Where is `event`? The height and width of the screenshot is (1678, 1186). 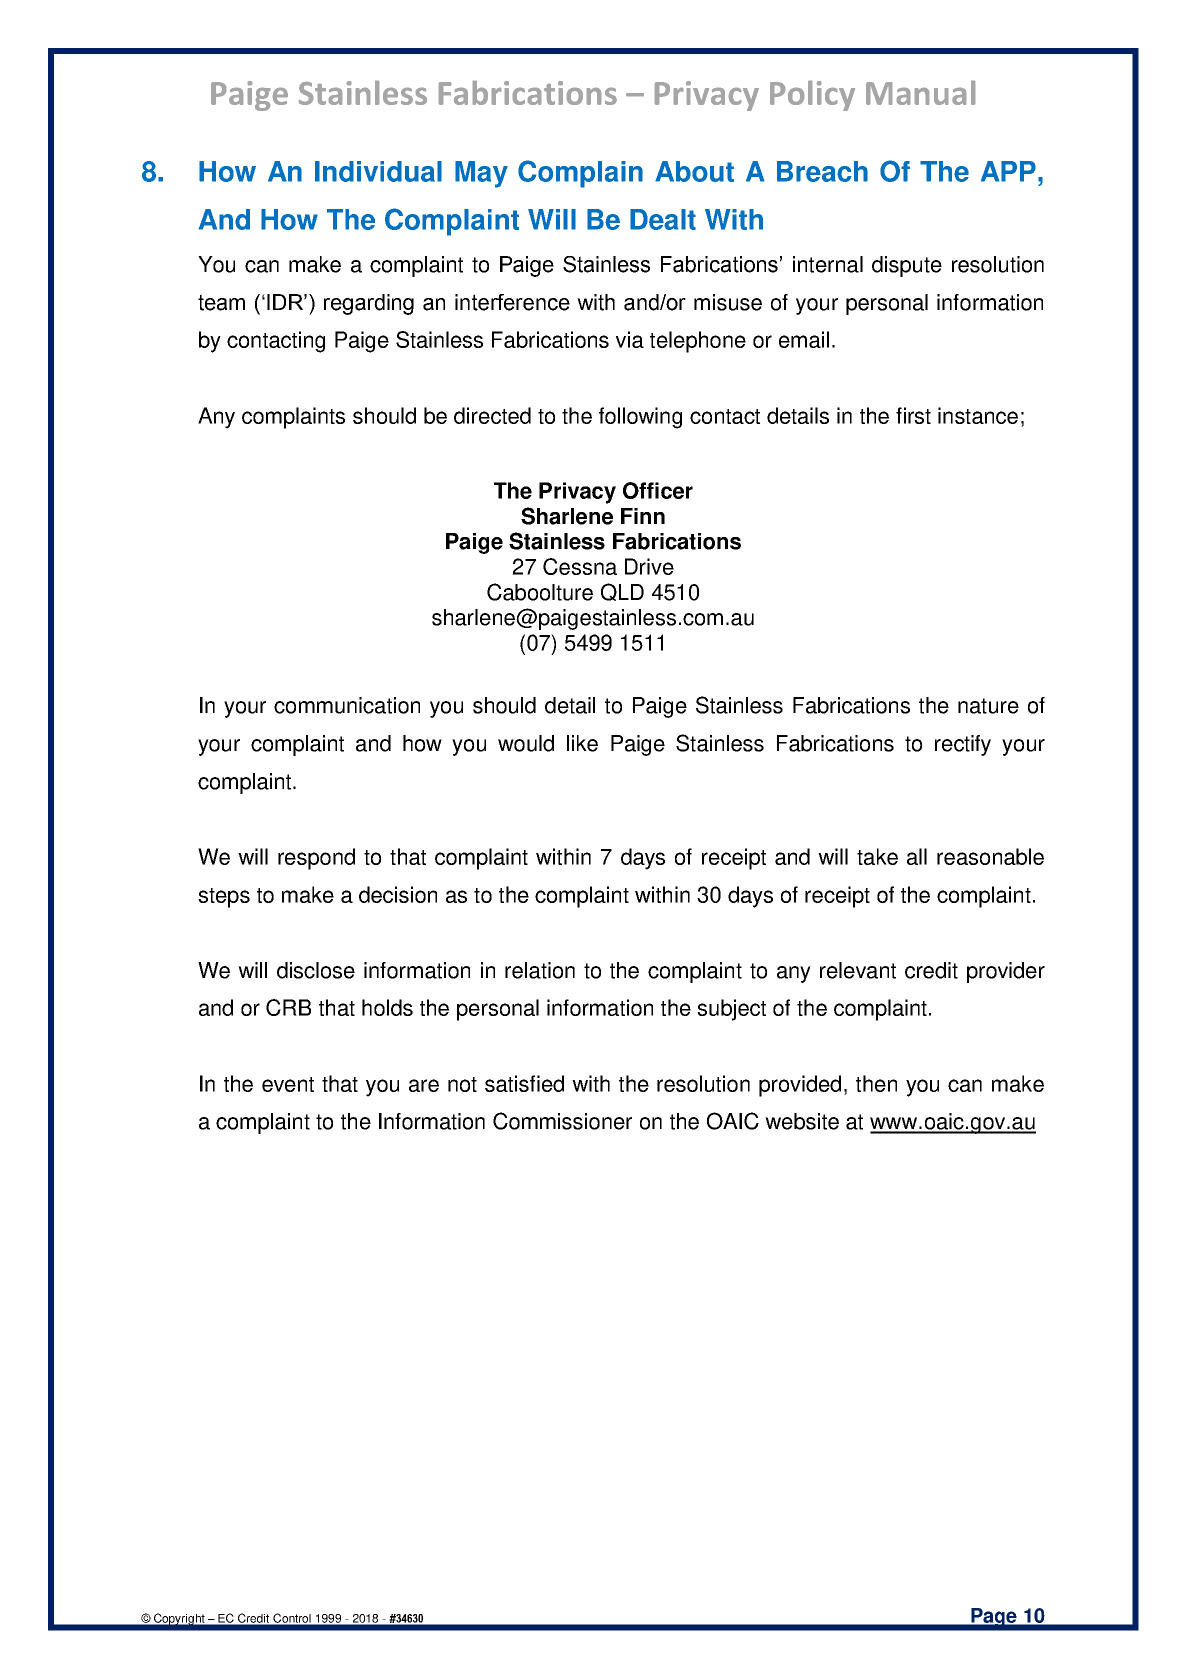
event is located at coordinates (288, 1084).
